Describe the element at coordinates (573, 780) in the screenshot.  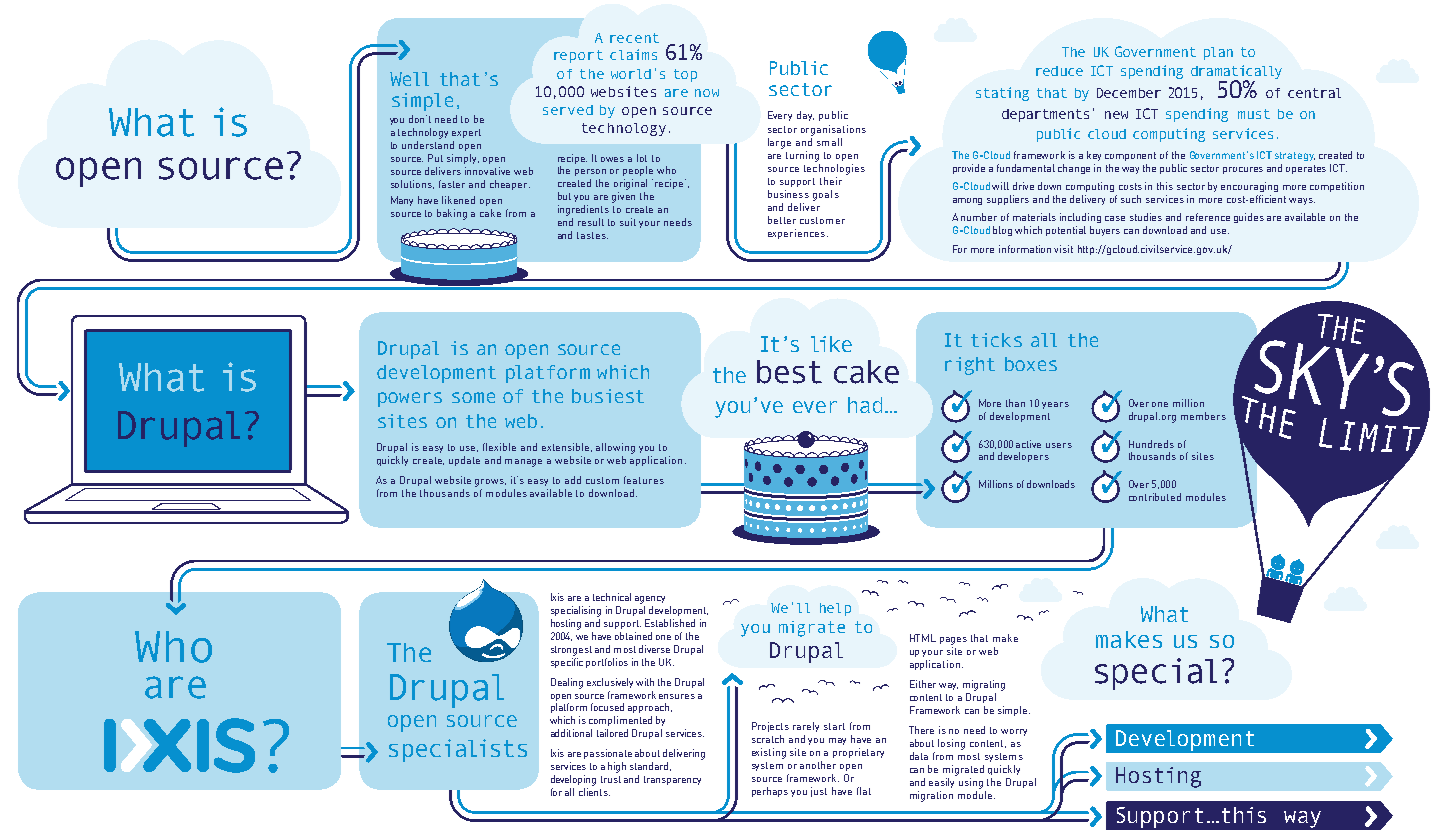
I see `developing` at that location.
